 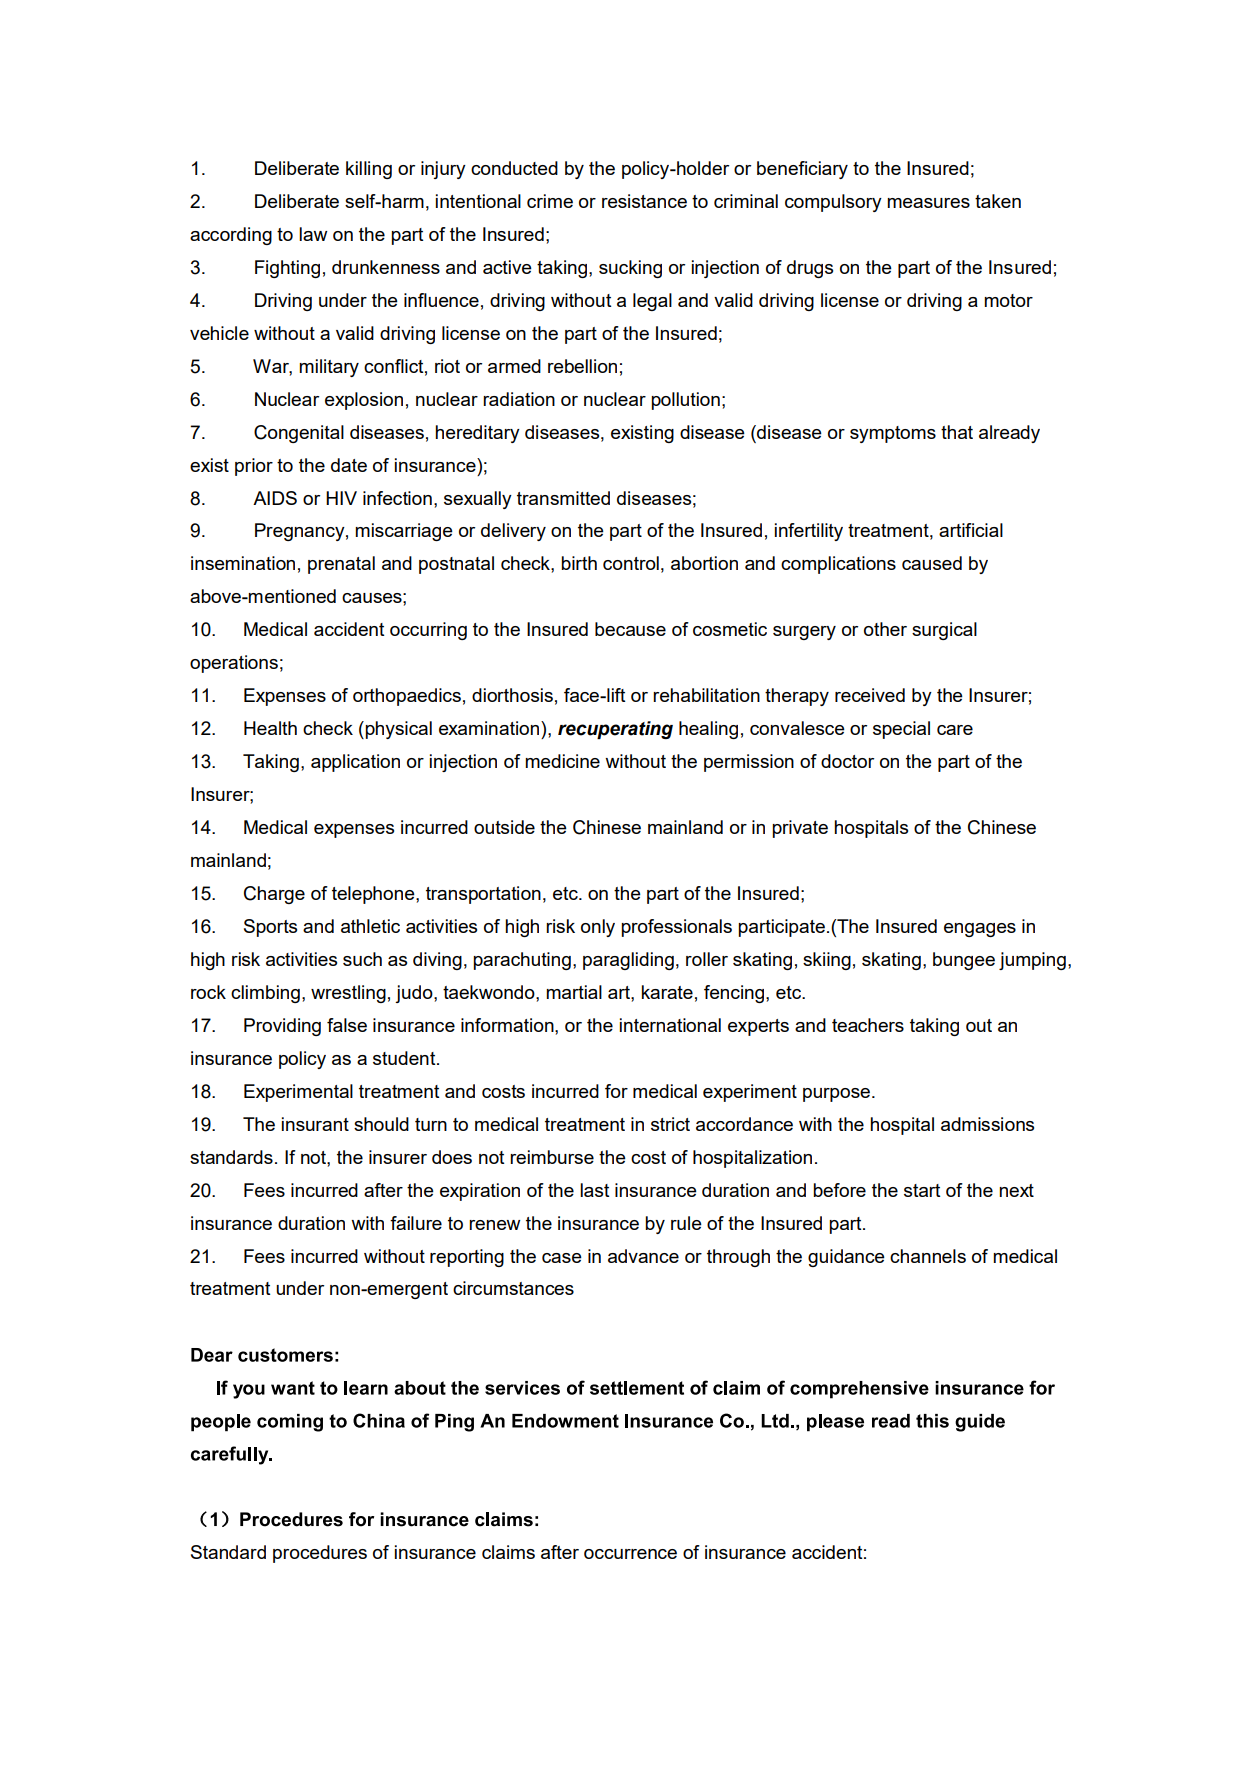 What do you see at coordinates (928, 203) in the screenshot?
I see `measures` at bounding box center [928, 203].
